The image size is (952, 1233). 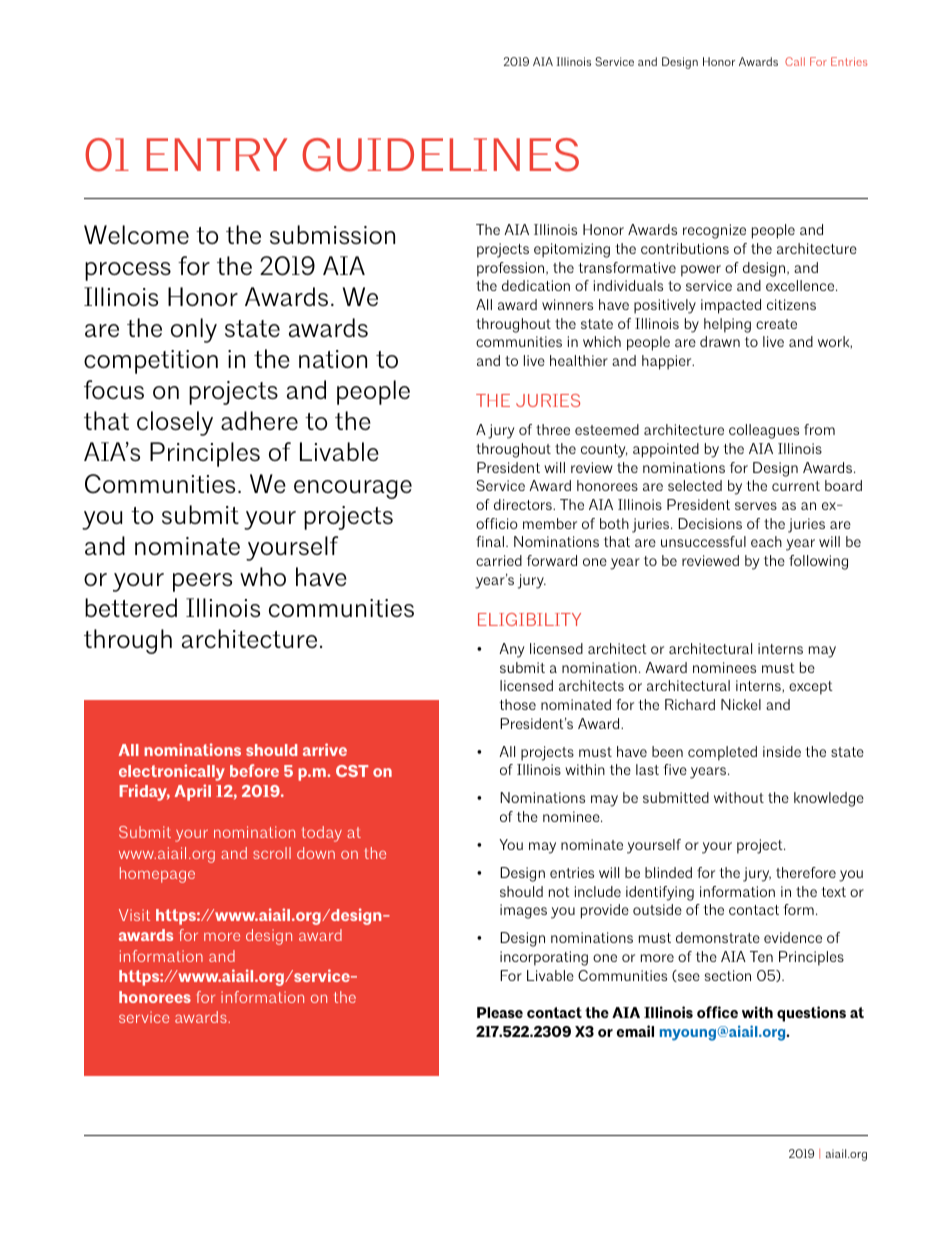 I want to click on GUIDELINES, so click(x=440, y=155).
